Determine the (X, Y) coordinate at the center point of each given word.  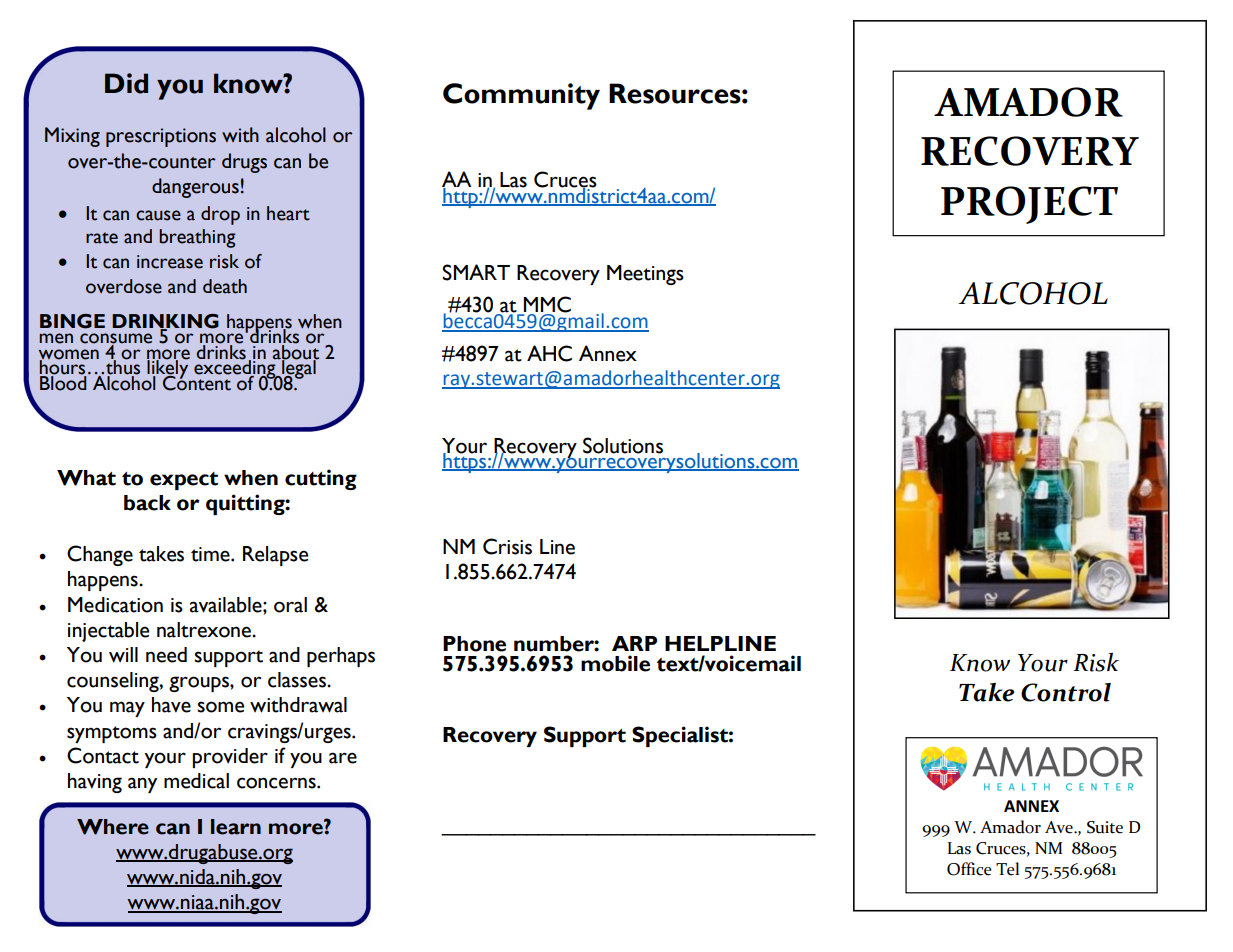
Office (969, 869)
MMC (547, 304)
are (343, 758)
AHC (549, 353)
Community (521, 96)
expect (184, 481)
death (225, 286)
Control (1066, 692)
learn (236, 827)
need (166, 655)
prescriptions (161, 137)
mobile (615, 663)
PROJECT (1029, 205)
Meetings (645, 275)
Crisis (507, 546)
